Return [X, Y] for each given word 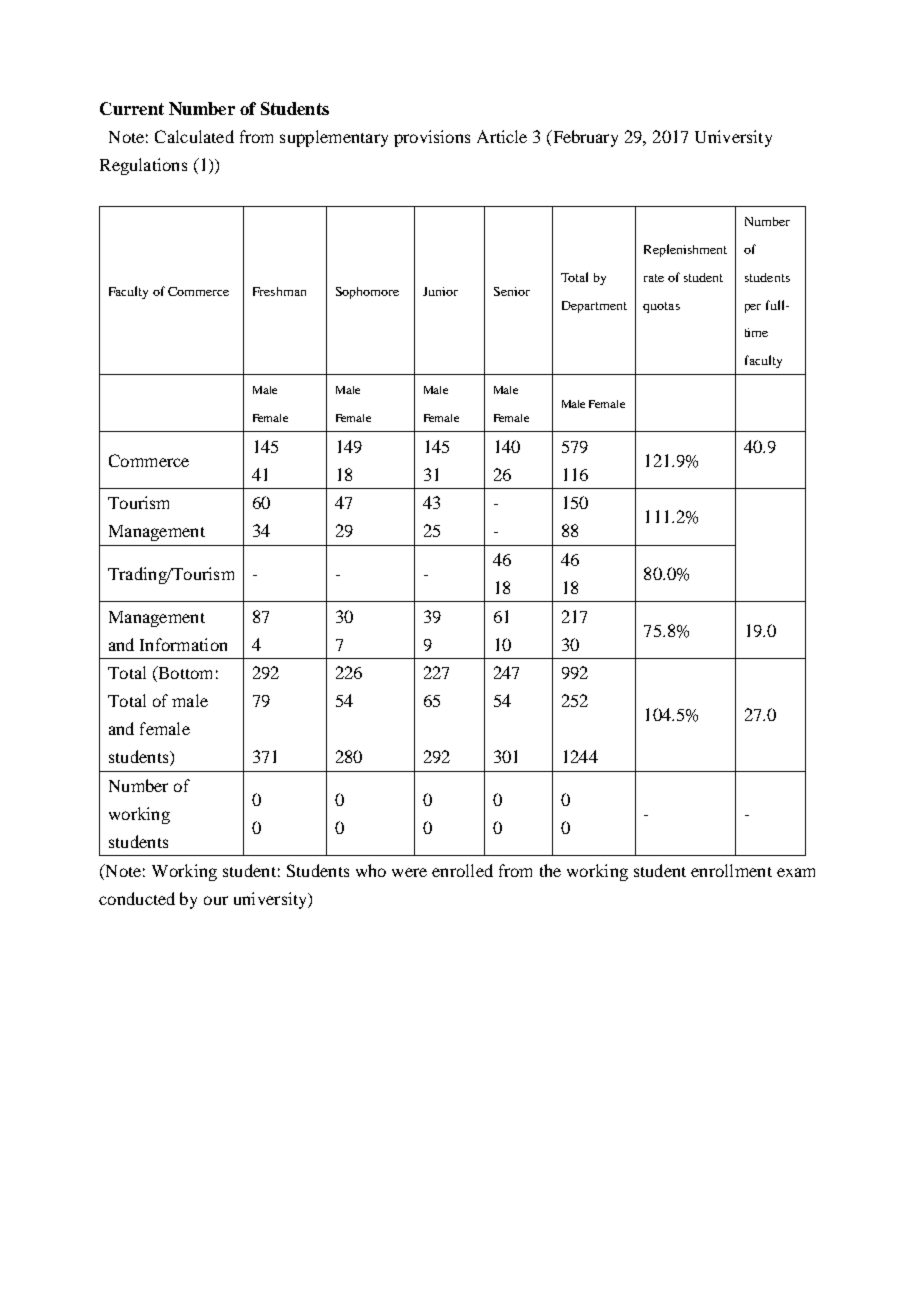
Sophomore [367, 293]
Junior [440, 291]
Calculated [194, 136]
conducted [137, 898]
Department [594, 307]
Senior [512, 291]
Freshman [279, 291]
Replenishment [685, 250]
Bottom [184, 674]
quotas [661, 307]
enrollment [731, 870]
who [371, 870]
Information [183, 644]
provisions [432, 138]
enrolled [462, 870]
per [753, 308]
